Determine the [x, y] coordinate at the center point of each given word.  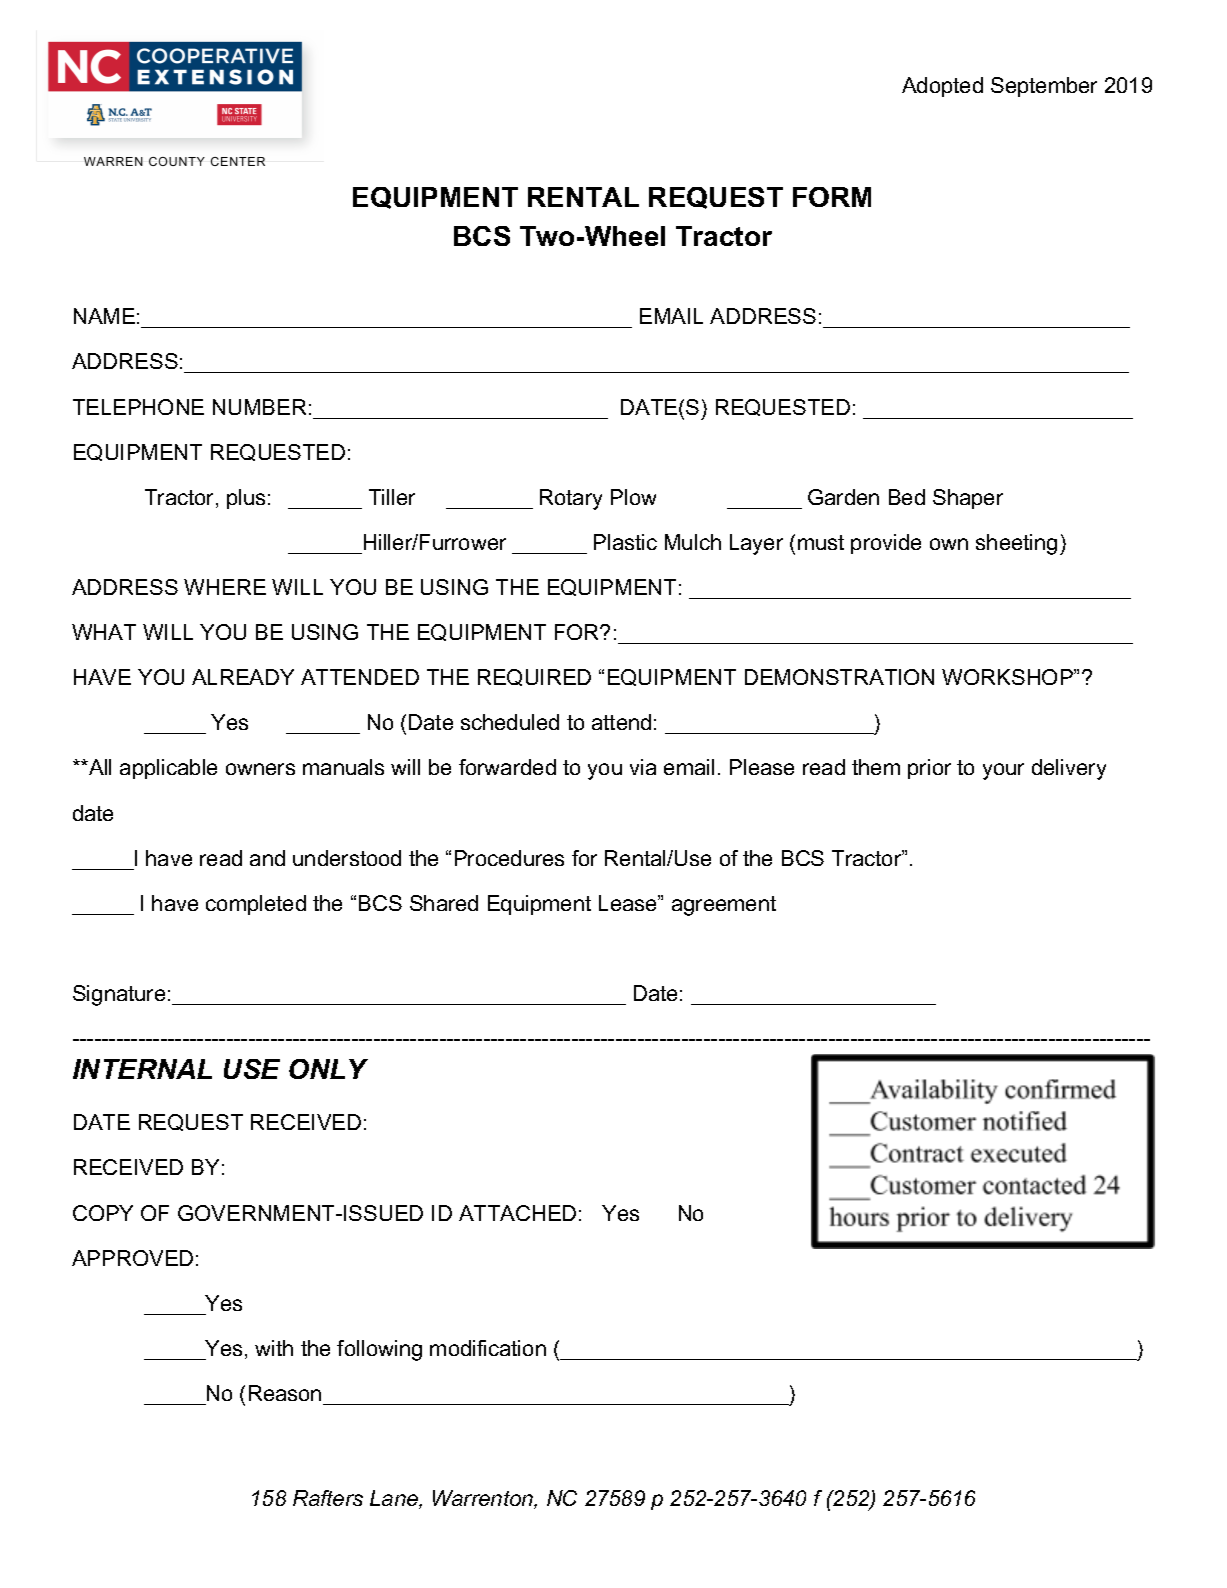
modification [488, 1348]
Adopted [942, 87]
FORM [832, 197]
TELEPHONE [138, 407]
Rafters [328, 1498]
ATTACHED [517, 1213]
